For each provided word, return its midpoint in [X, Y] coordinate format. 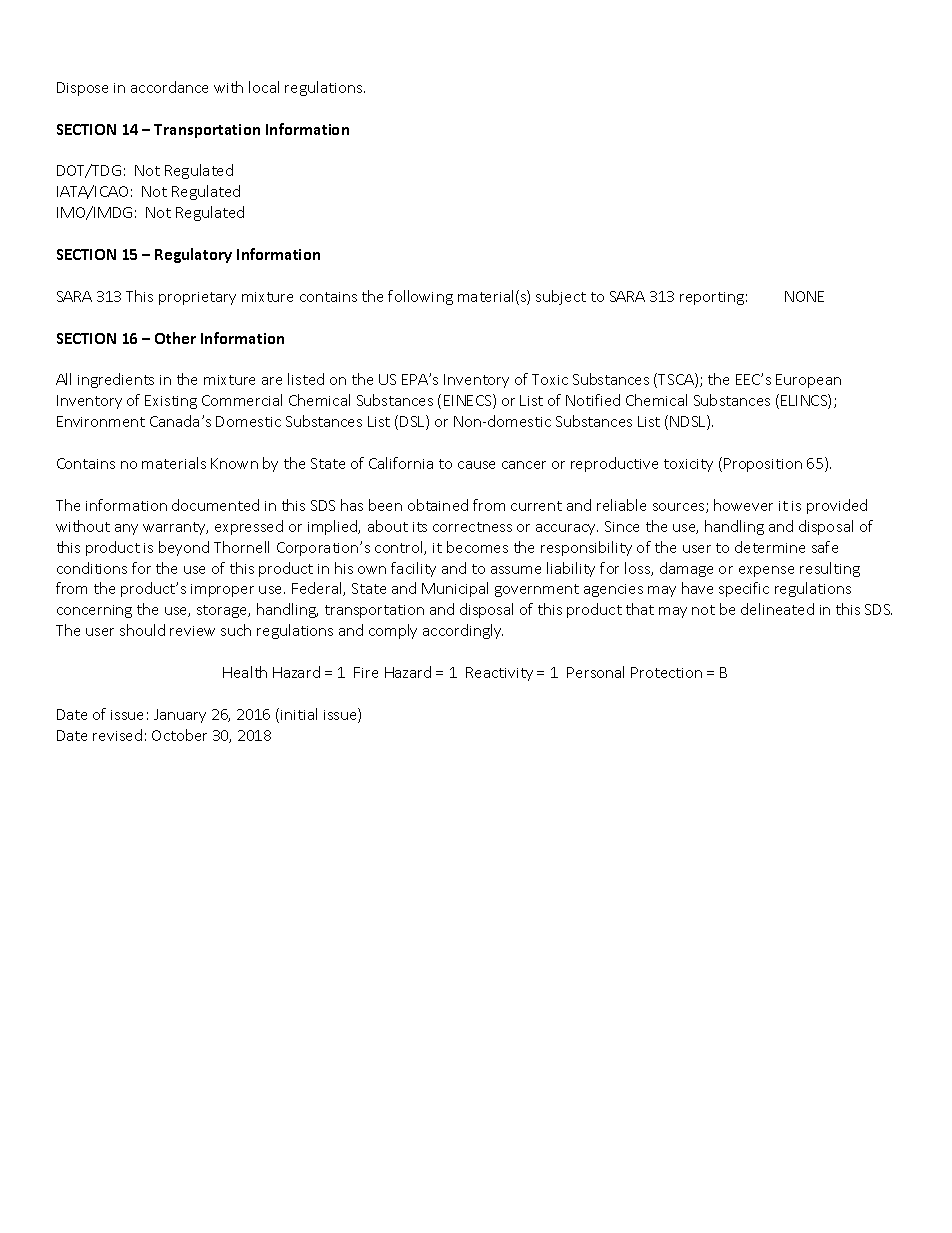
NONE [804, 296]
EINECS [469, 401]
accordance [169, 87]
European [808, 381]
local [264, 87]
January [180, 716]
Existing [171, 402]
